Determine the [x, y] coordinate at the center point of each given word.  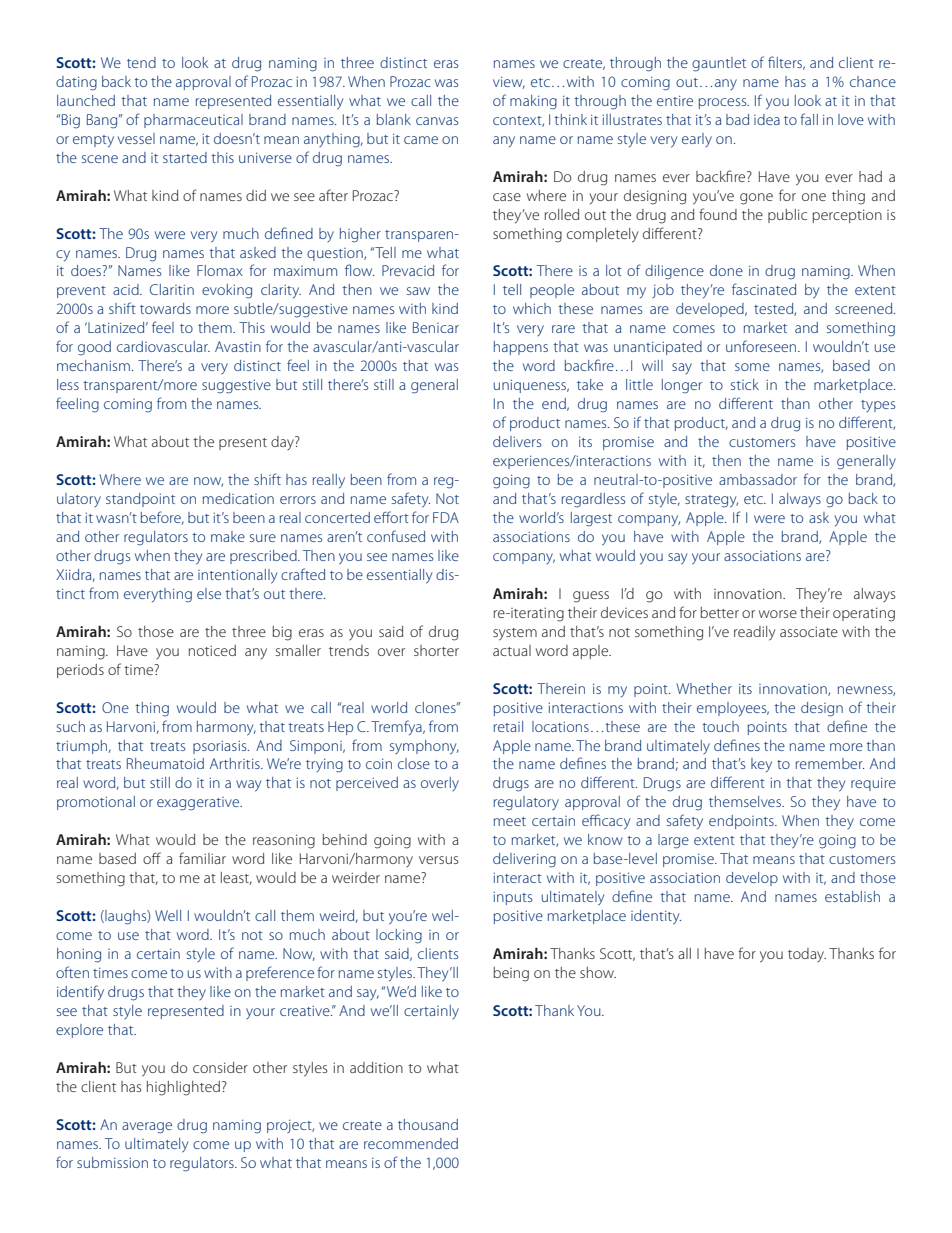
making [533, 102]
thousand [428, 1124]
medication [238, 498]
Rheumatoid [165, 763]
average [147, 1128]
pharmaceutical [193, 121]
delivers [517, 441]
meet [510, 821]
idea [767, 119]
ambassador [758, 479]
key [761, 765]
